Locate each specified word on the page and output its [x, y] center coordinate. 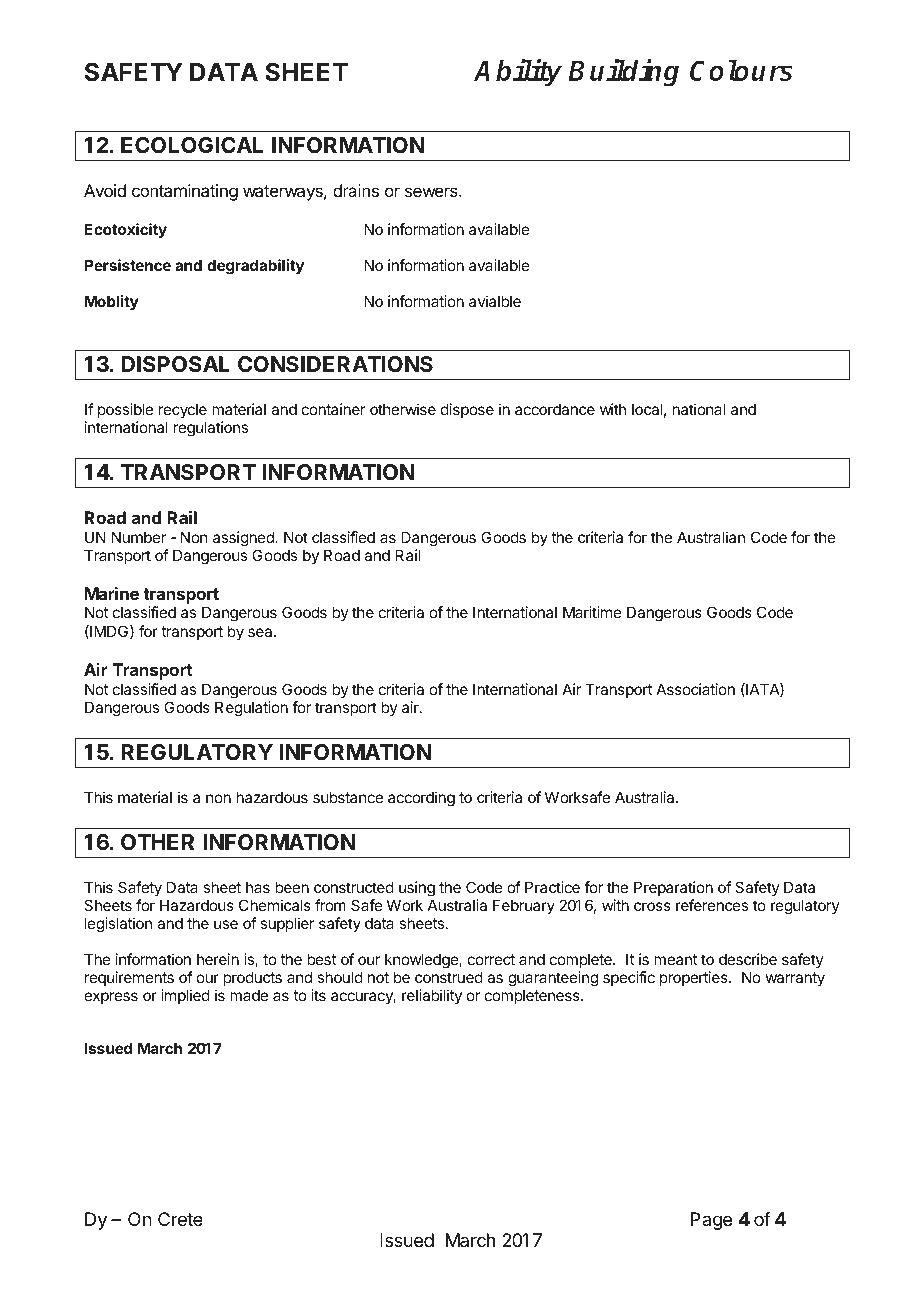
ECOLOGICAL [192, 145]
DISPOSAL [175, 364]
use [226, 924]
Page [711, 1221]
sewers [432, 192]
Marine [112, 593]
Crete [180, 1219]
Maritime [592, 612]
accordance [555, 409]
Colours [741, 70]
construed [449, 977]
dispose [467, 410]
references [712, 905]
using [417, 890]
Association [695, 689]
